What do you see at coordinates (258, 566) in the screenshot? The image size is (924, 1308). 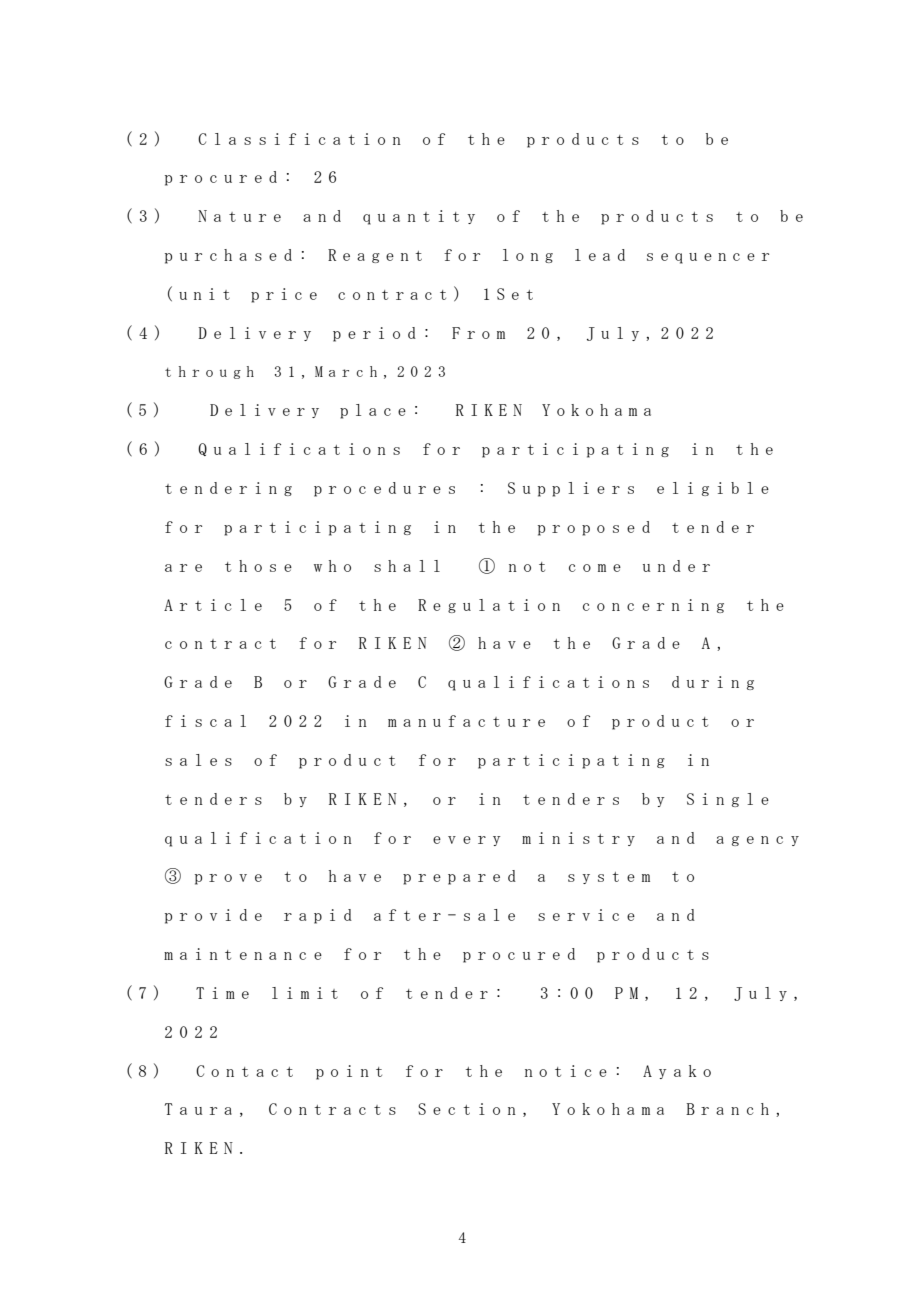 I see `those` at bounding box center [258, 566].
